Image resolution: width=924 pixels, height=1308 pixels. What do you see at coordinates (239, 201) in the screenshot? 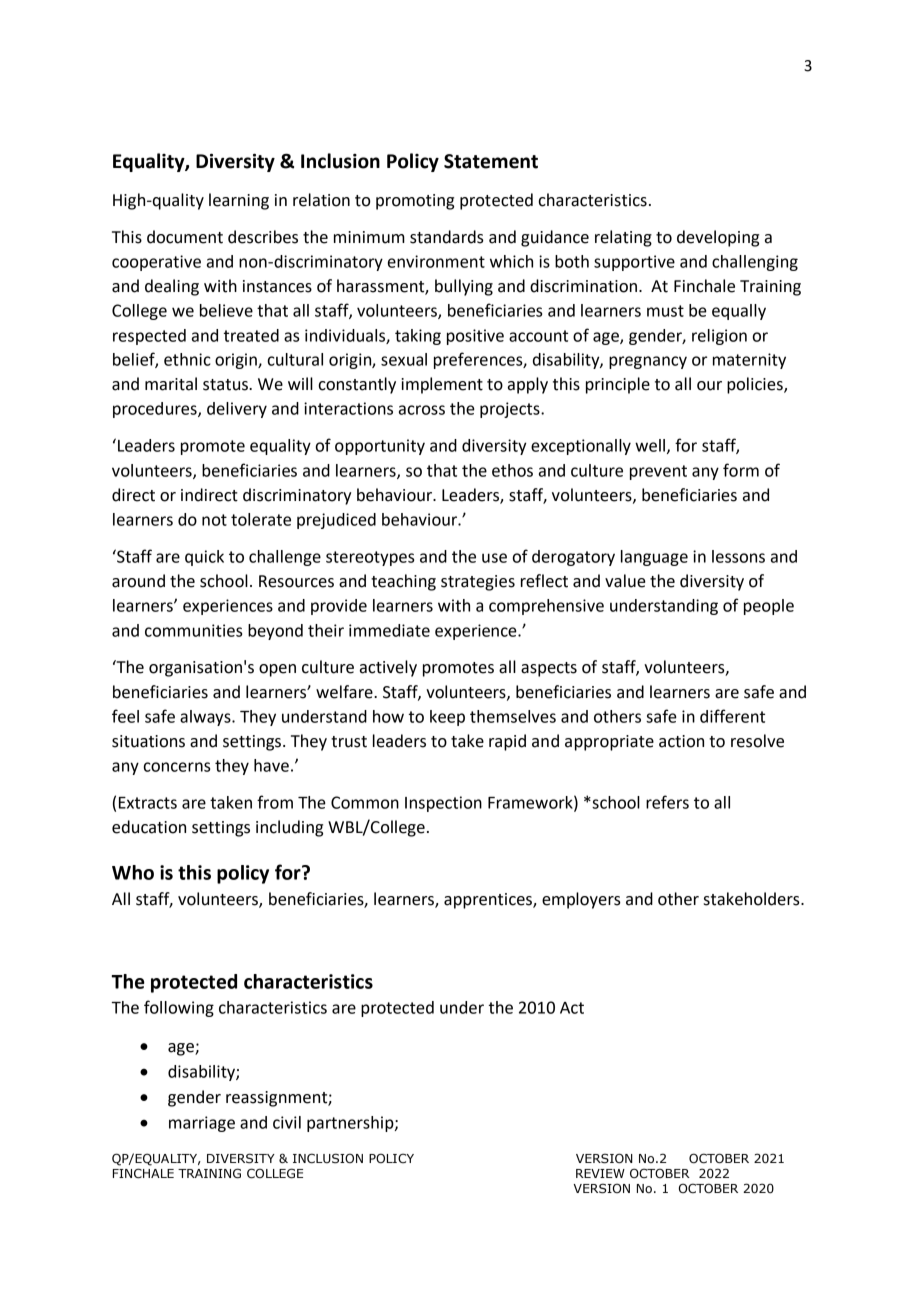
I see `learning` at bounding box center [239, 201].
